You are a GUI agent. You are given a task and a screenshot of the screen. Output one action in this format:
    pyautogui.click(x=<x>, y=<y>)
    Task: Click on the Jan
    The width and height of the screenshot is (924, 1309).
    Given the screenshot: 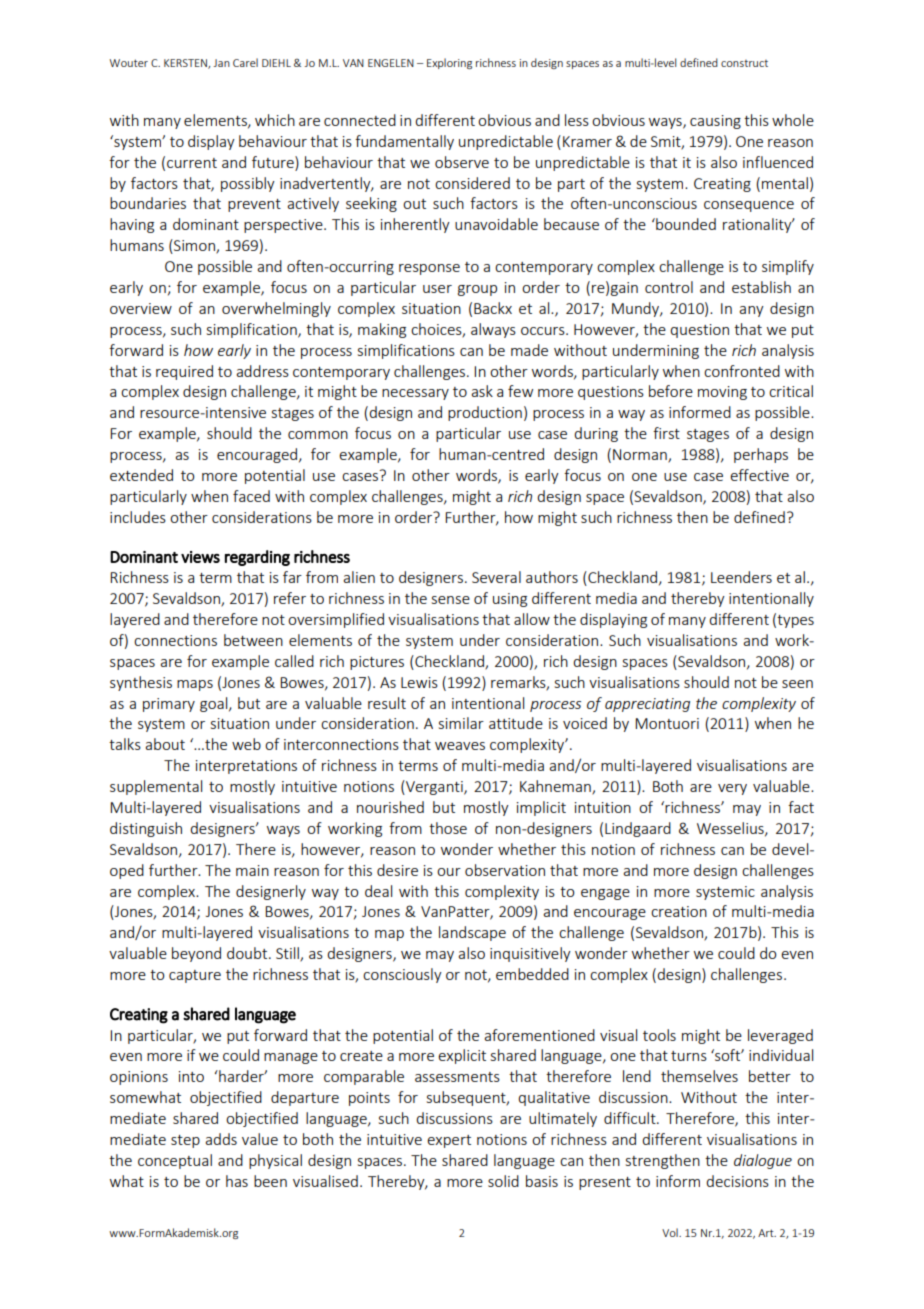 What is the action you would take?
    pyautogui.click(x=221, y=63)
